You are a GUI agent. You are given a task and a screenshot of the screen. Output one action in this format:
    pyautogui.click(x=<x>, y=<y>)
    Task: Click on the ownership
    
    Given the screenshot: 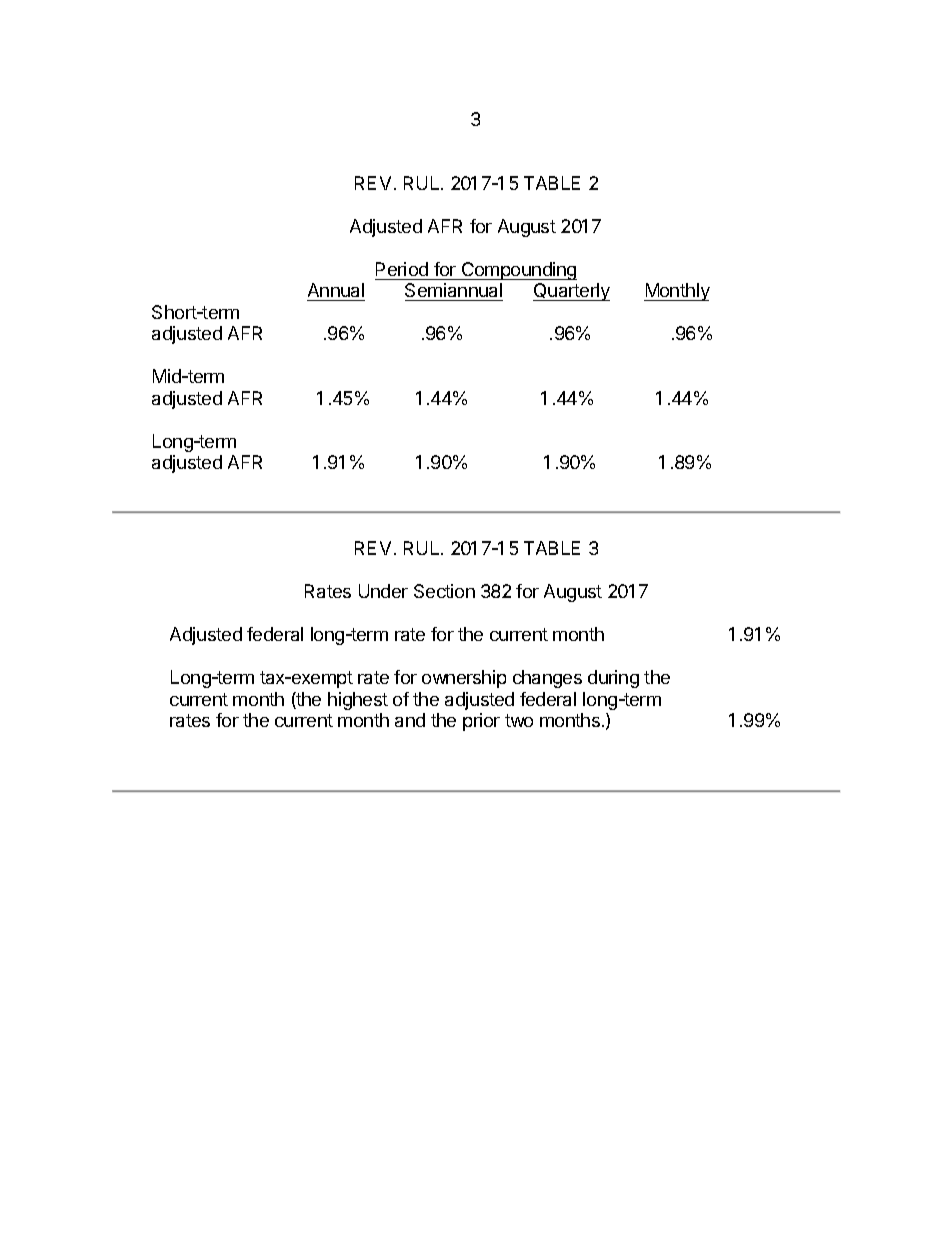 What is the action you would take?
    pyautogui.click(x=464, y=679)
